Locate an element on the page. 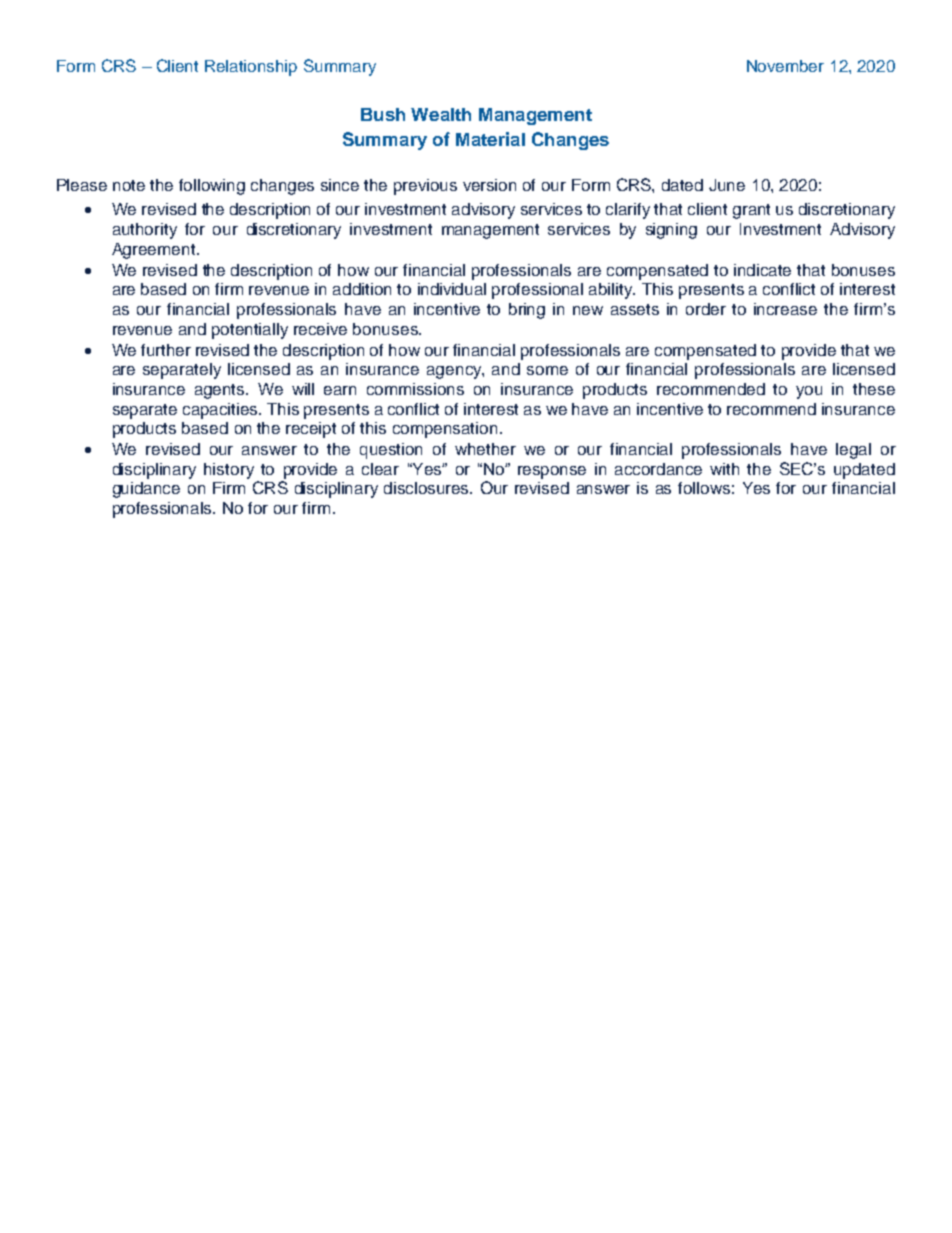 Image resolution: width=952 pixels, height=1233 pixels. November is located at coordinates (785, 66).
